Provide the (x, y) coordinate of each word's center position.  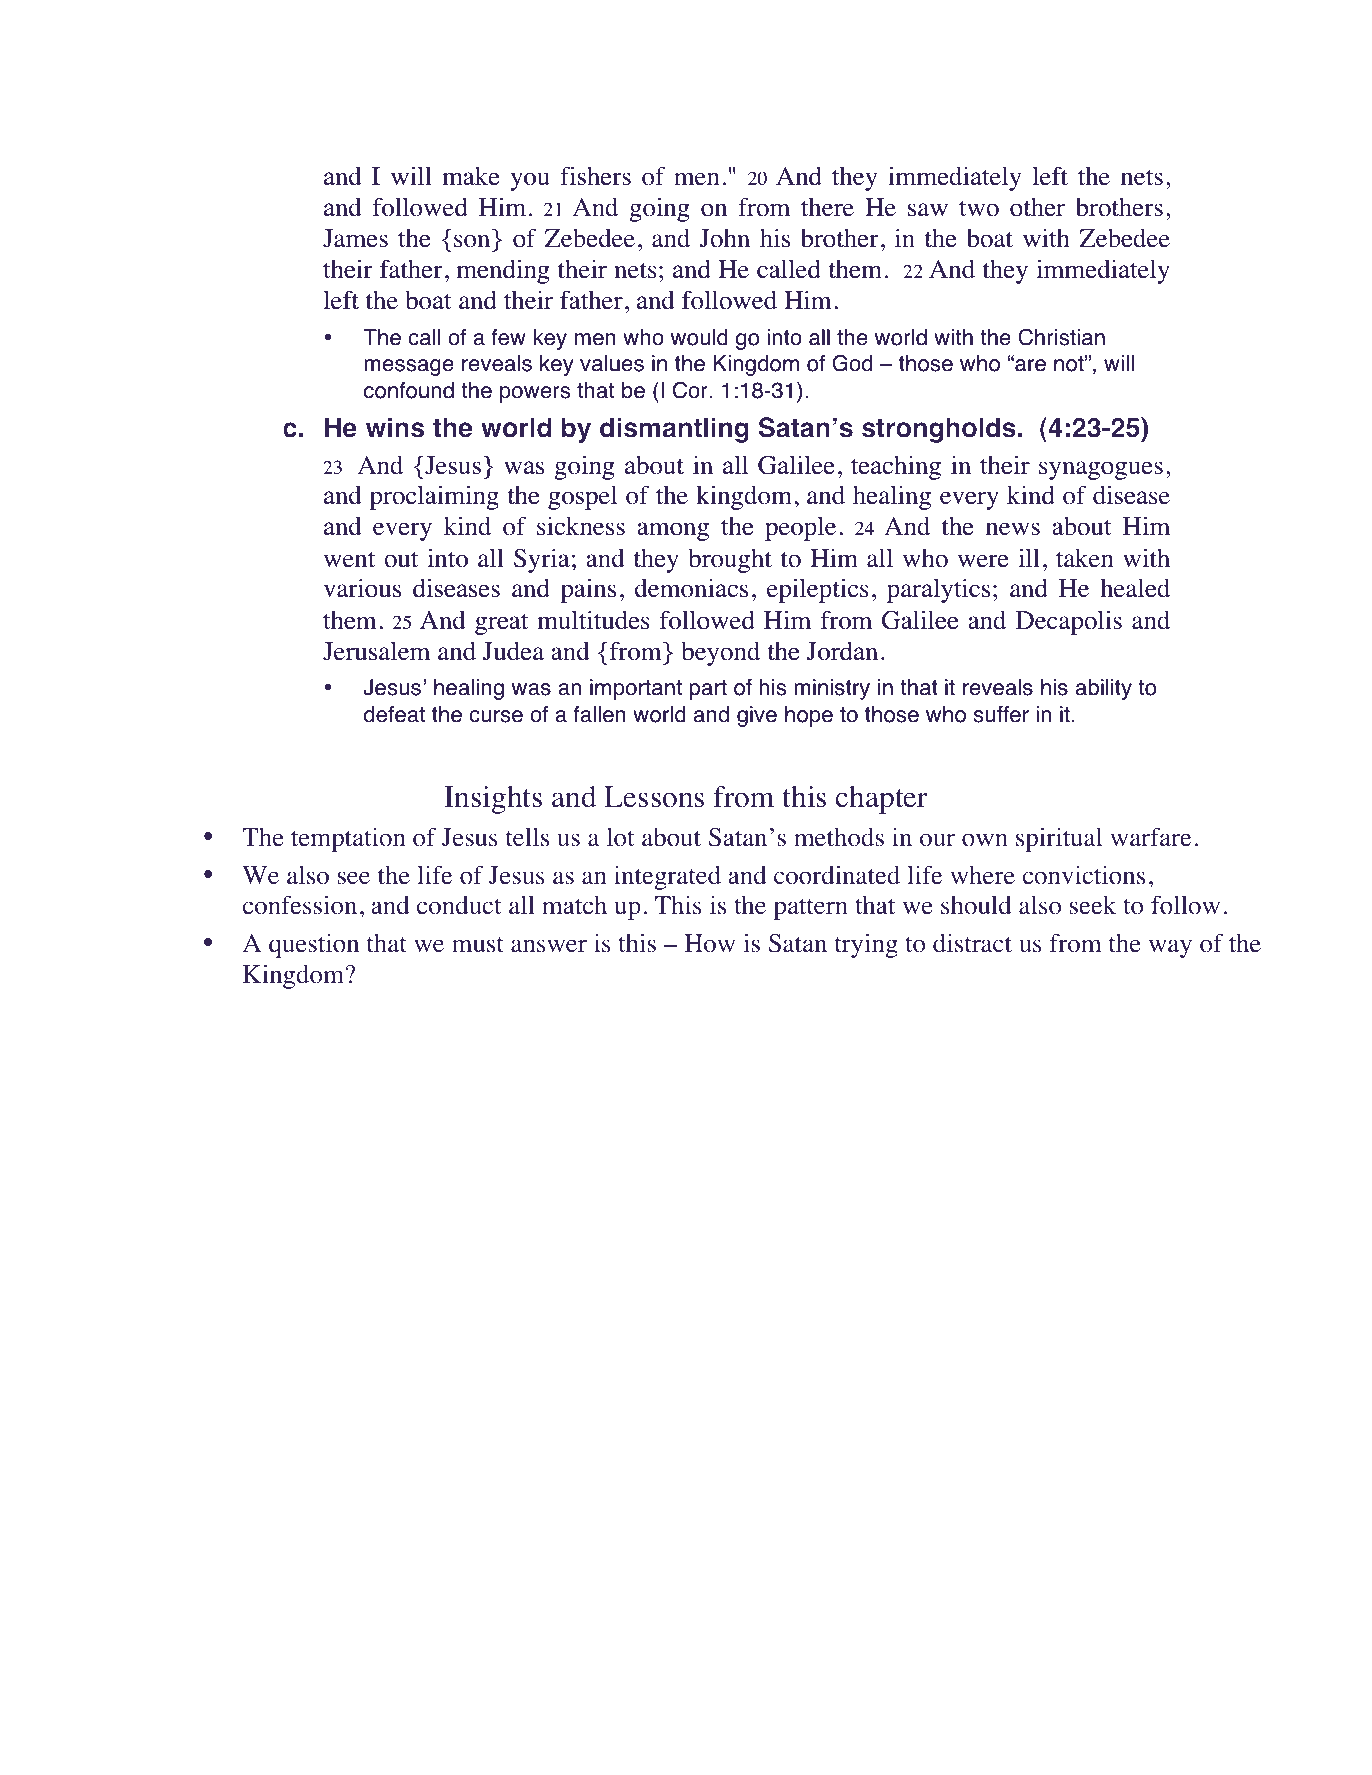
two (979, 209)
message (409, 367)
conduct (459, 905)
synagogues (1101, 470)
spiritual (1059, 839)
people (800, 528)
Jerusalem (376, 651)
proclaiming (434, 497)
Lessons (654, 797)
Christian (1061, 337)
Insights (493, 800)
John (725, 238)
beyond (721, 654)
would (699, 337)
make (471, 176)
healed (1135, 588)
